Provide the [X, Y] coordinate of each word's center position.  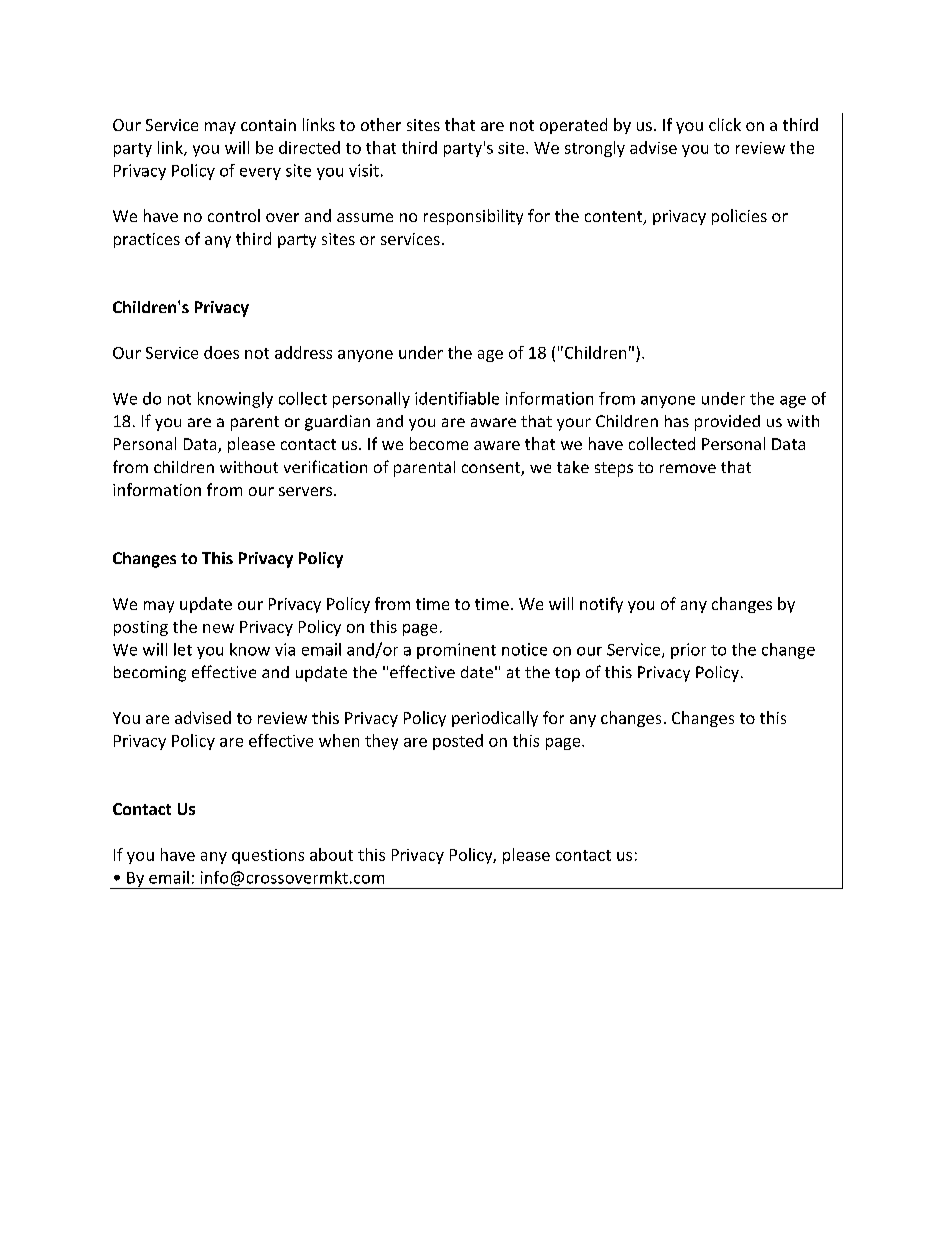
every [260, 174]
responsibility [473, 217]
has [677, 421]
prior [688, 651]
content [615, 218]
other [381, 124]
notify [601, 605]
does [221, 352]
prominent [456, 651]
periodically [495, 719]
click [725, 124]
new [218, 628]
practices [147, 240]
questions [268, 856]
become [439, 443]
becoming [150, 674]
